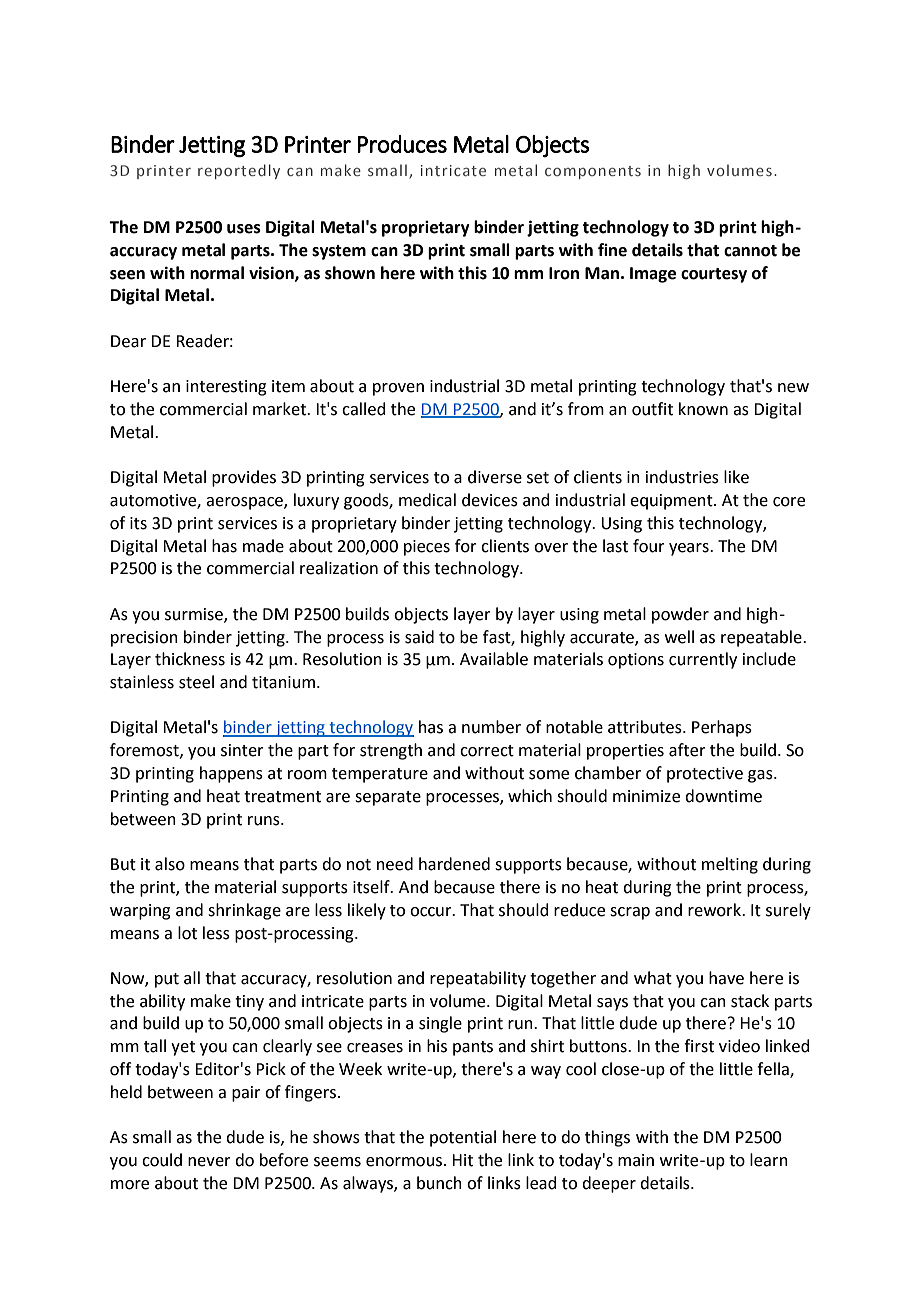 The width and height of the page is (924, 1308). Describe the element at coordinates (723, 796) in the page. I see `downtime` at that location.
